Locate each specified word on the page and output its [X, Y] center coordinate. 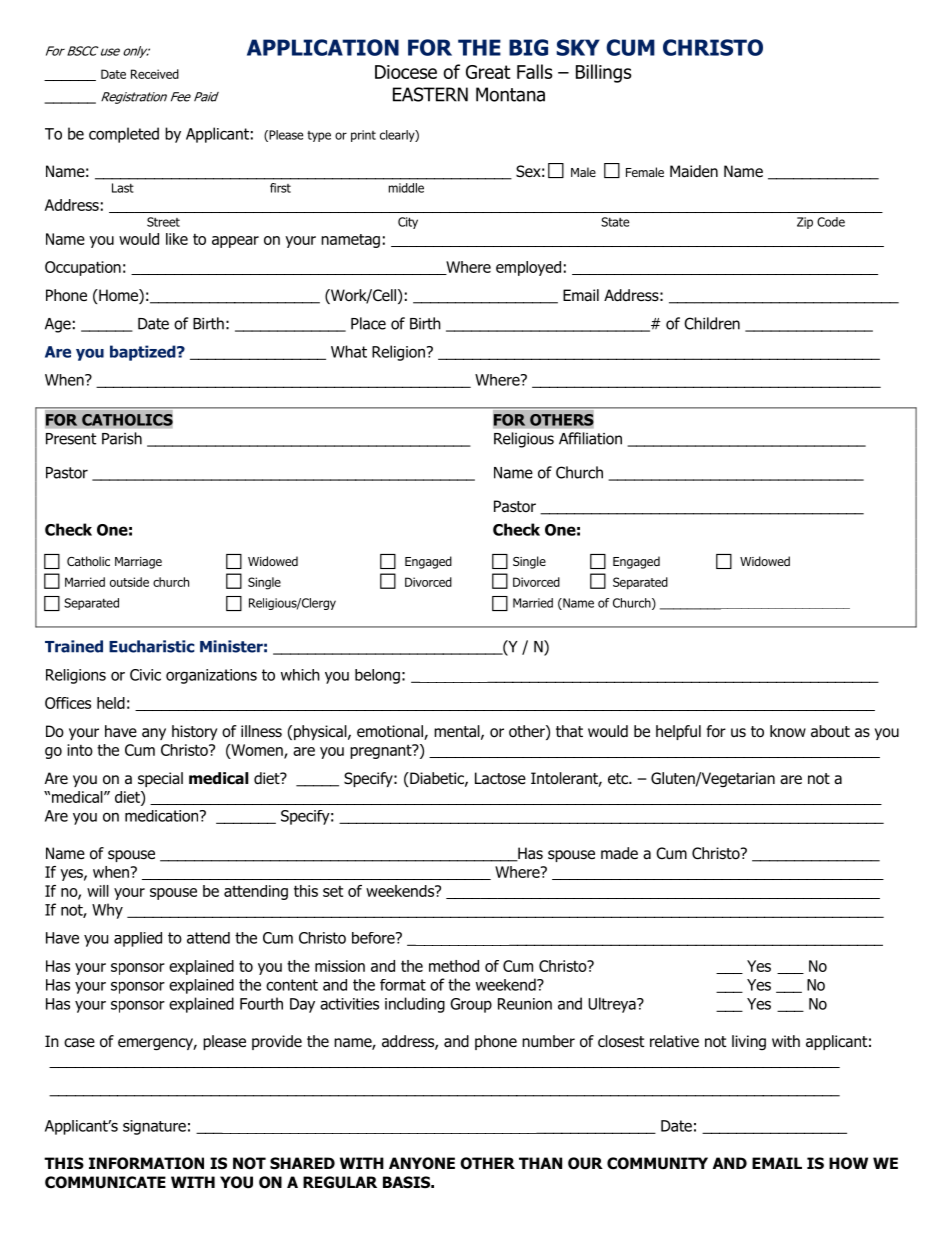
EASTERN [430, 94]
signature [154, 1127]
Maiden [694, 171]
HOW [848, 1163]
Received [155, 74]
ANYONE [422, 1163]
